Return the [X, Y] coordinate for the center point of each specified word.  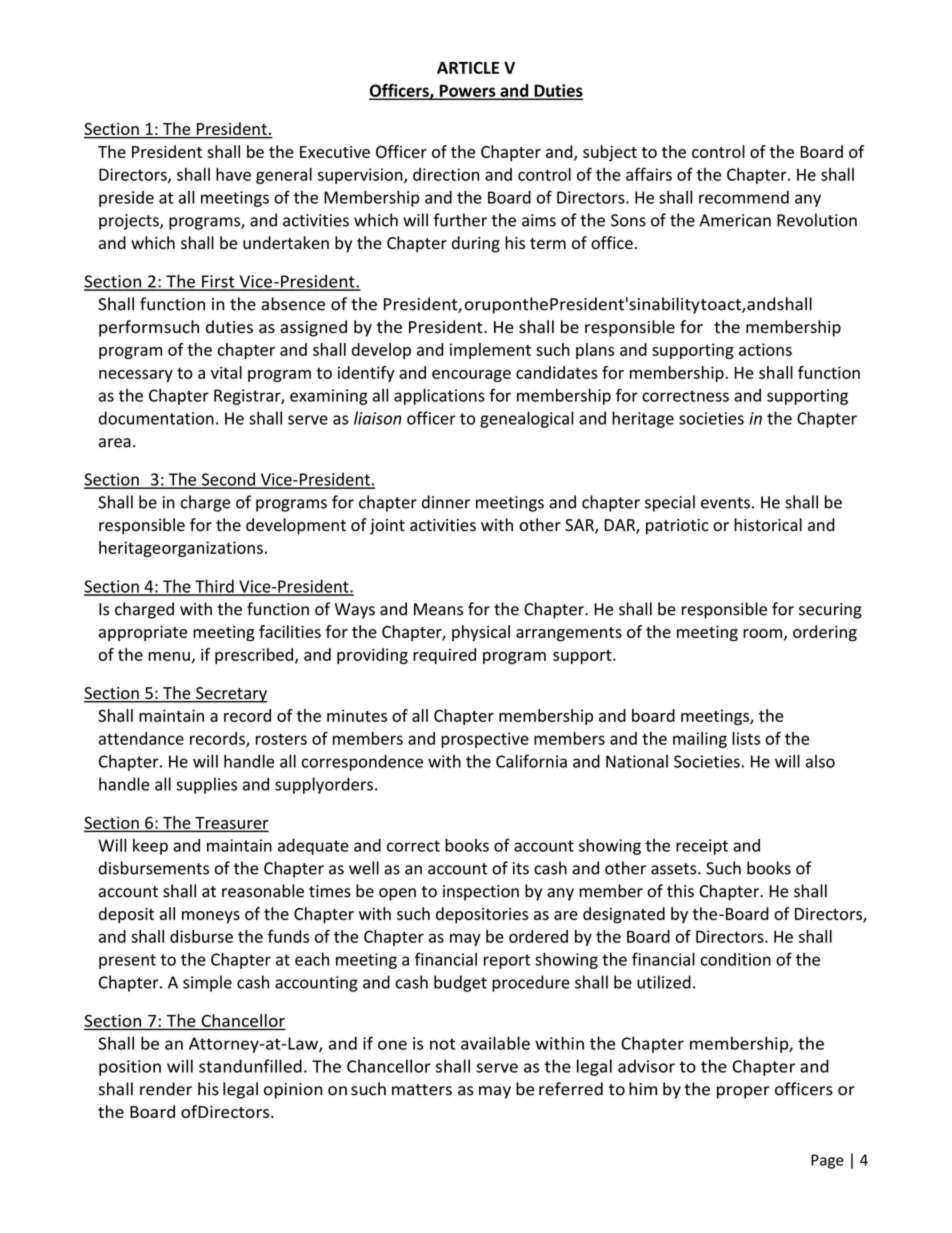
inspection [481, 893]
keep [150, 847]
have [233, 174]
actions [765, 349]
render [166, 1089]
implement [490, 351]
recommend [744, 197]
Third [214, 587]
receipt [702, 847]
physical [481, 633]
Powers [467, 91]
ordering [825, 633]
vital [226, 372]
